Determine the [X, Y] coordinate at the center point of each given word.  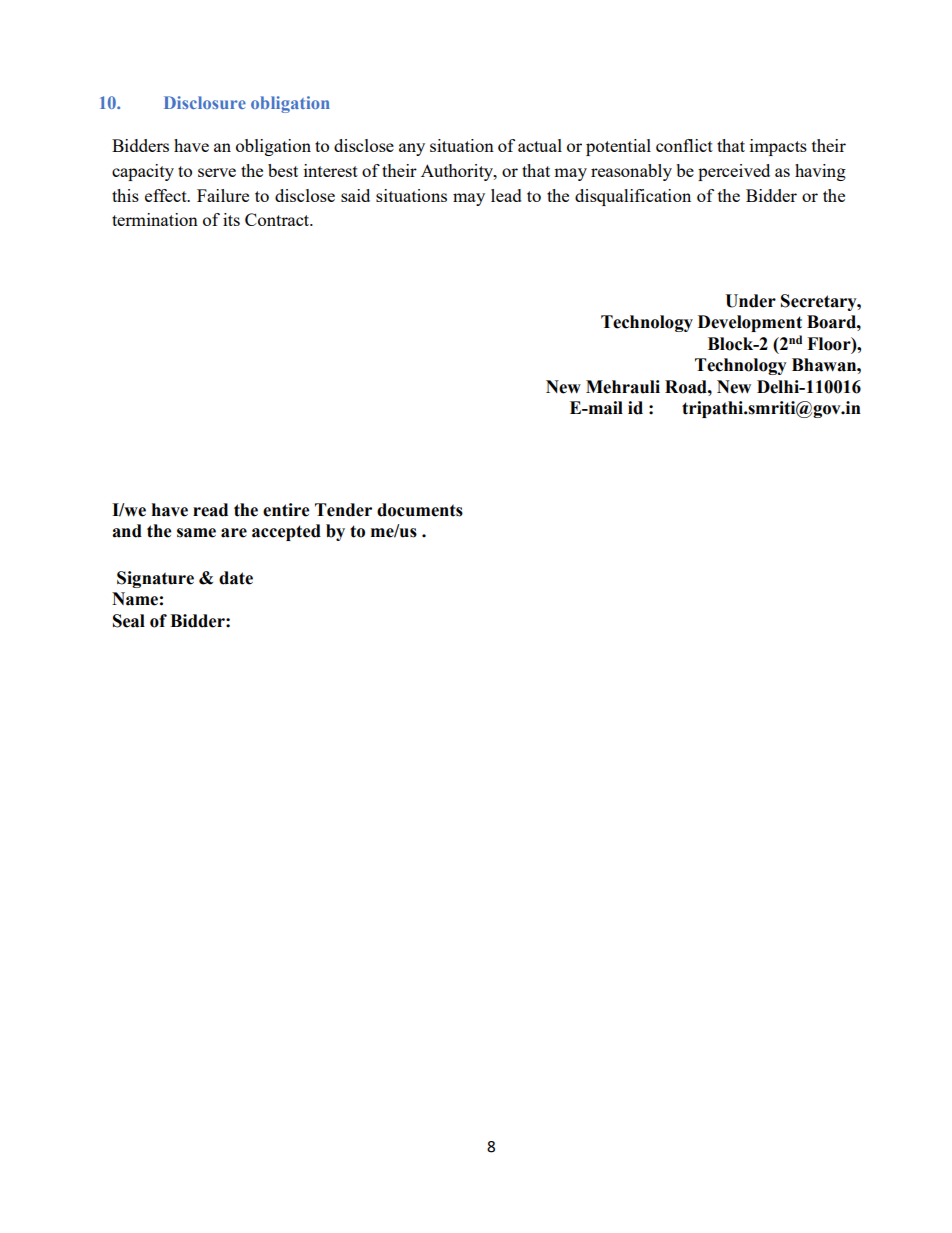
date [236, 578]
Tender [343, 510]
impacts [778, 147]
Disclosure [205, 102]
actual [540, 145]
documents [420, 510]
